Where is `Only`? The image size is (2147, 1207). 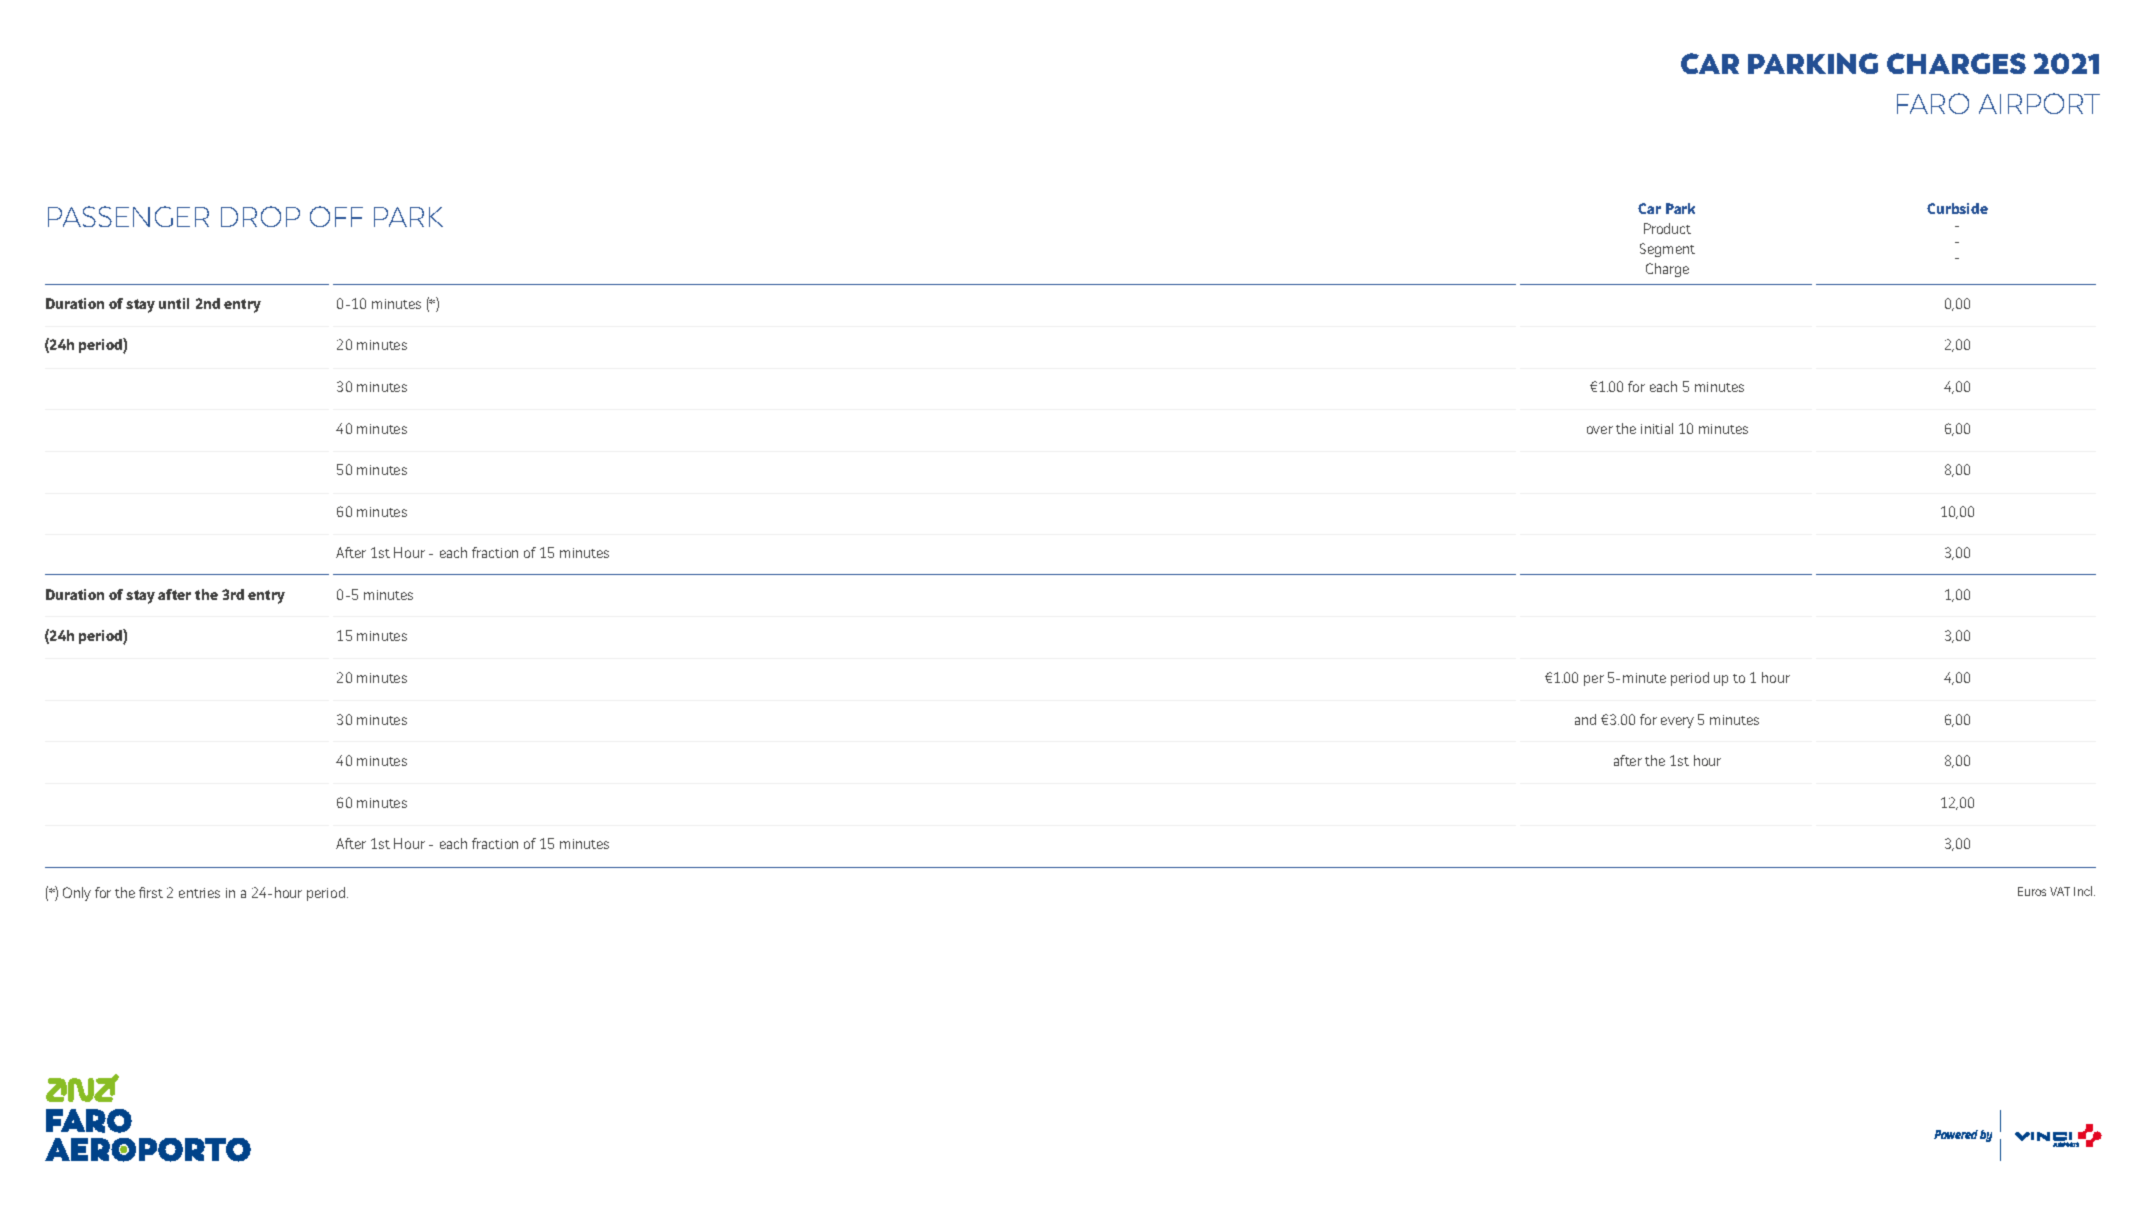
Only is located at coordinates (77, 894).
